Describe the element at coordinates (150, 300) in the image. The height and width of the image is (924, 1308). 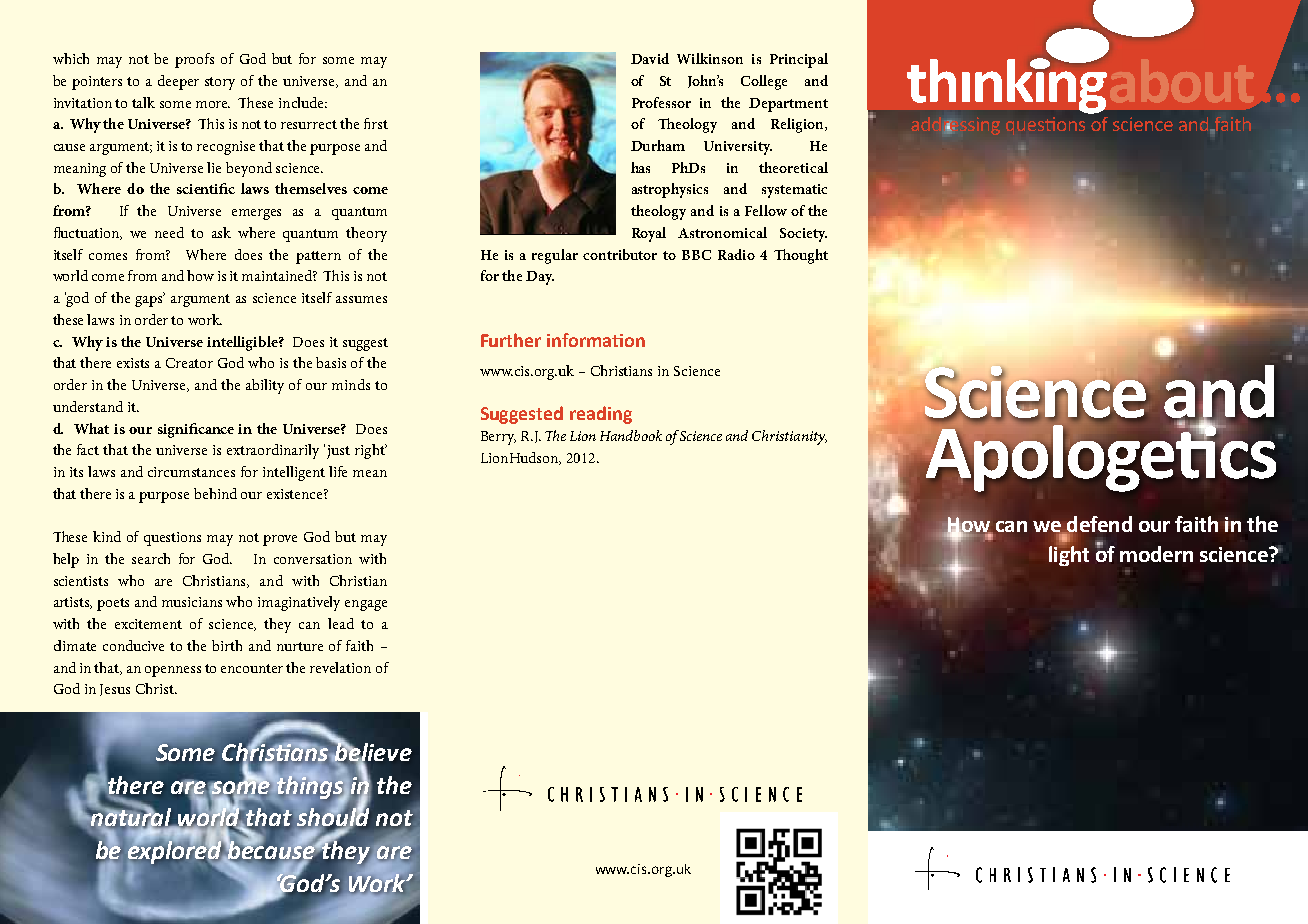
I see `gaps` at that location.
